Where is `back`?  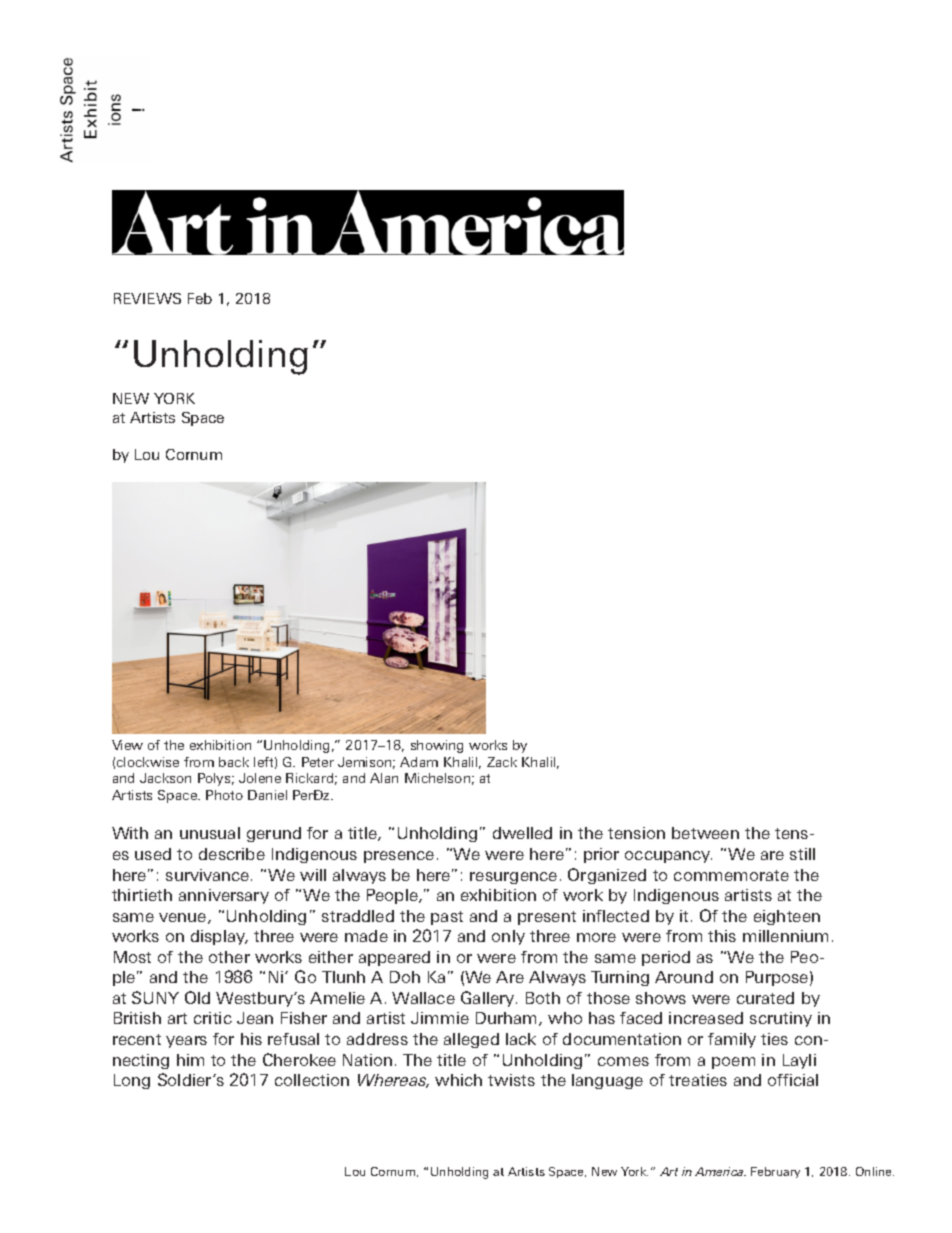 back is located at coordinates (234, 762).
